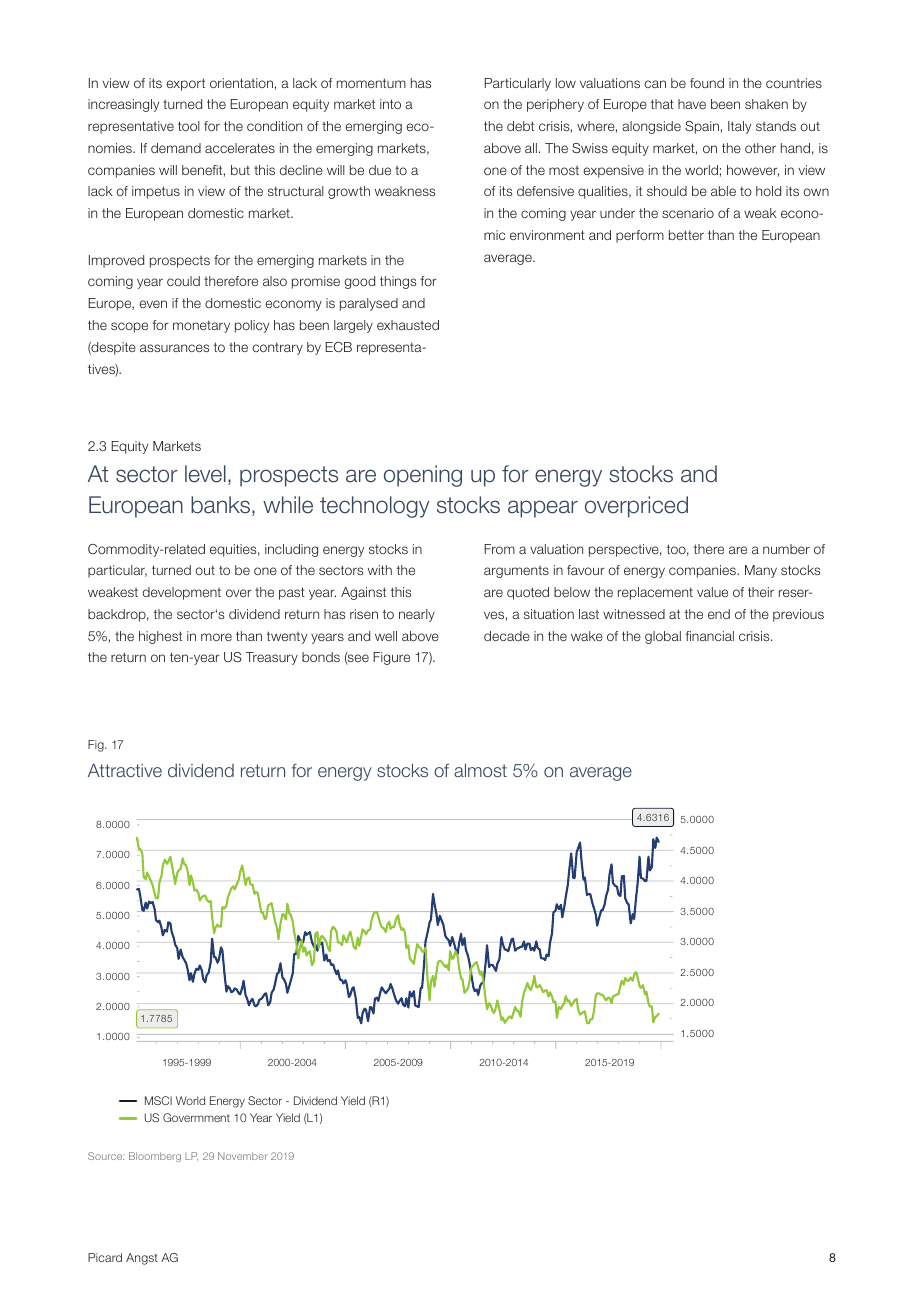 The height and width of the screenshot is (1308, 924). What do you see at coordinates (243, 1156) in the screenshot?
I see `November` at bounding box center [243, 1156].
